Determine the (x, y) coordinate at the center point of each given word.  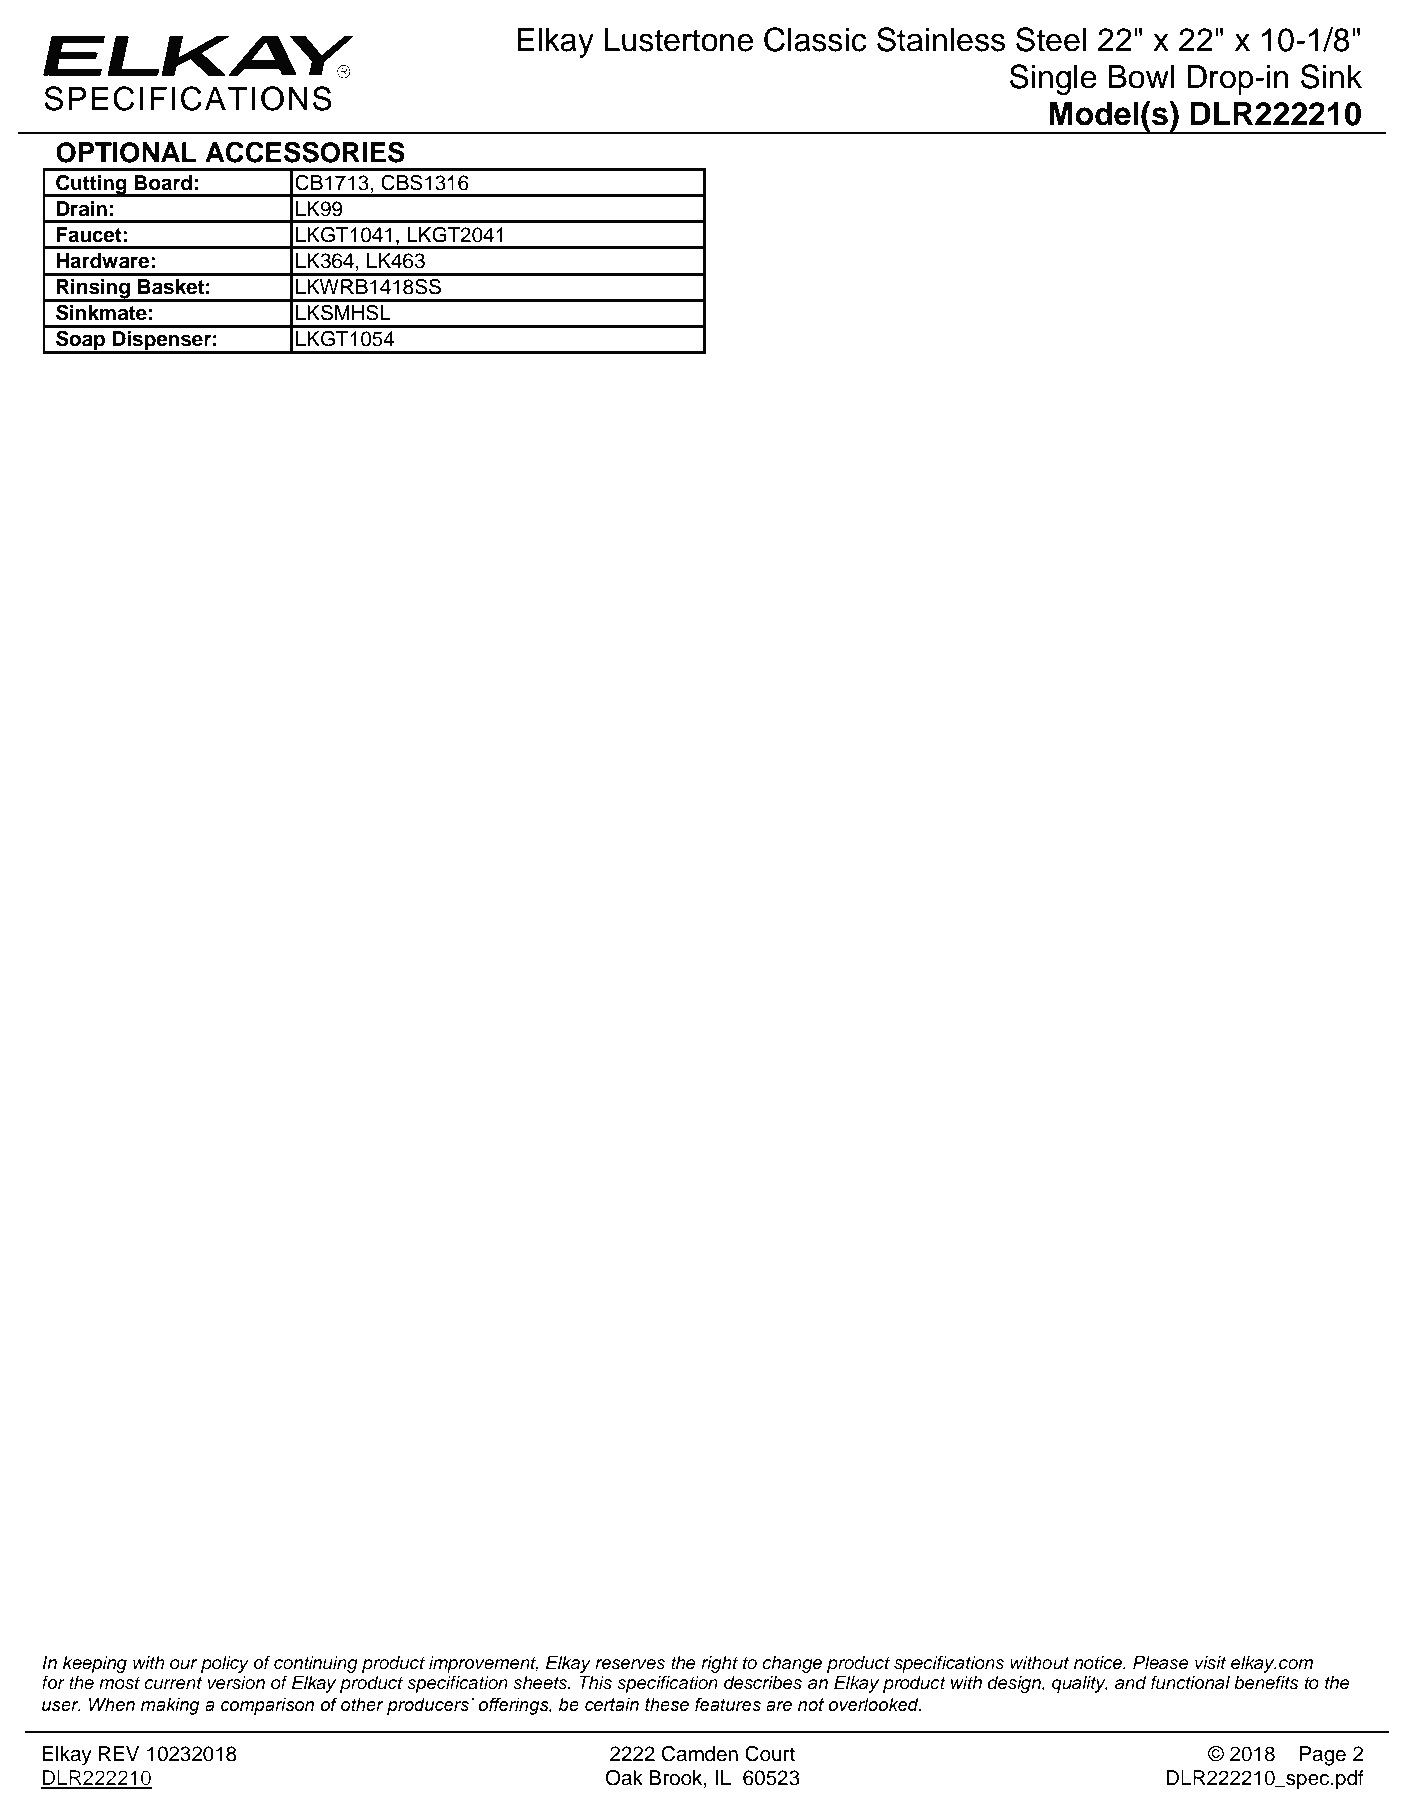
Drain (81, 209)
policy (225, 1664)
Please (1161, 1662)
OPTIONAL (126, 152)
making (170, 1706)
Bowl (1141, 77)
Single (1053, 79)
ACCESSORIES (305, 152)
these (667, 1705)
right (719, 1664)
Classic (815, 39)
